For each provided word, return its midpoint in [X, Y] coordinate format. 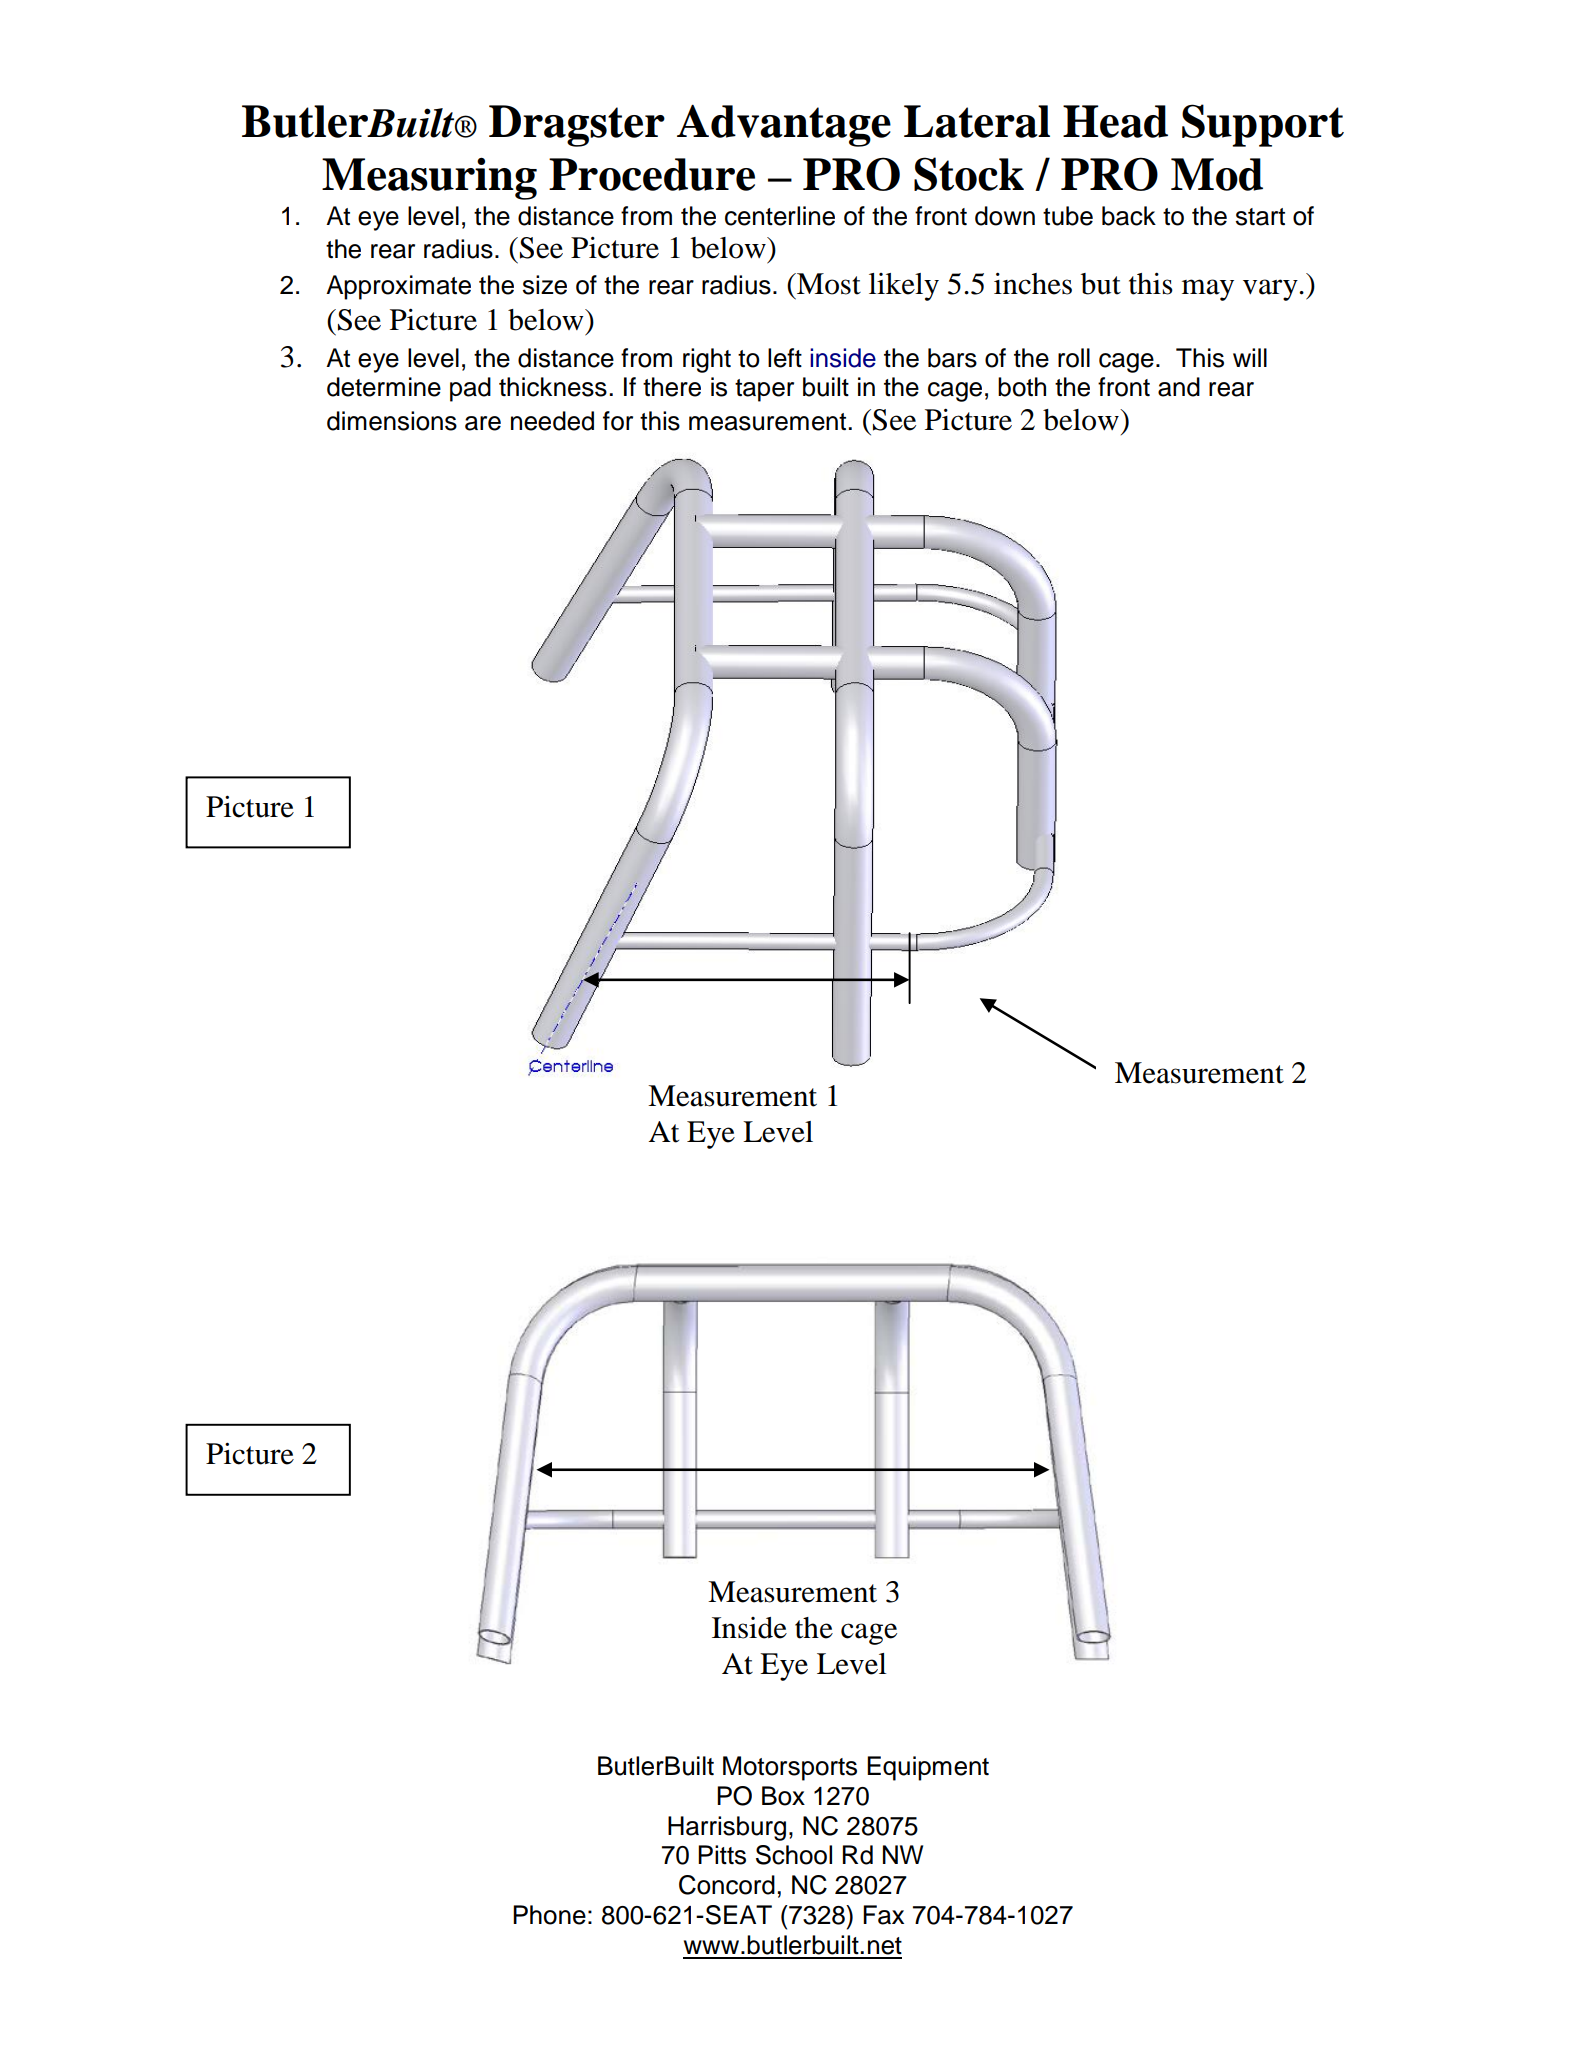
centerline [780, 216]
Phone [549, 1915]
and [1179, 387]
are [483, 423]
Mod [1217, 174]
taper [764, 390]
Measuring [429, 179]
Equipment [928, 1768]
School [794, 1855]
